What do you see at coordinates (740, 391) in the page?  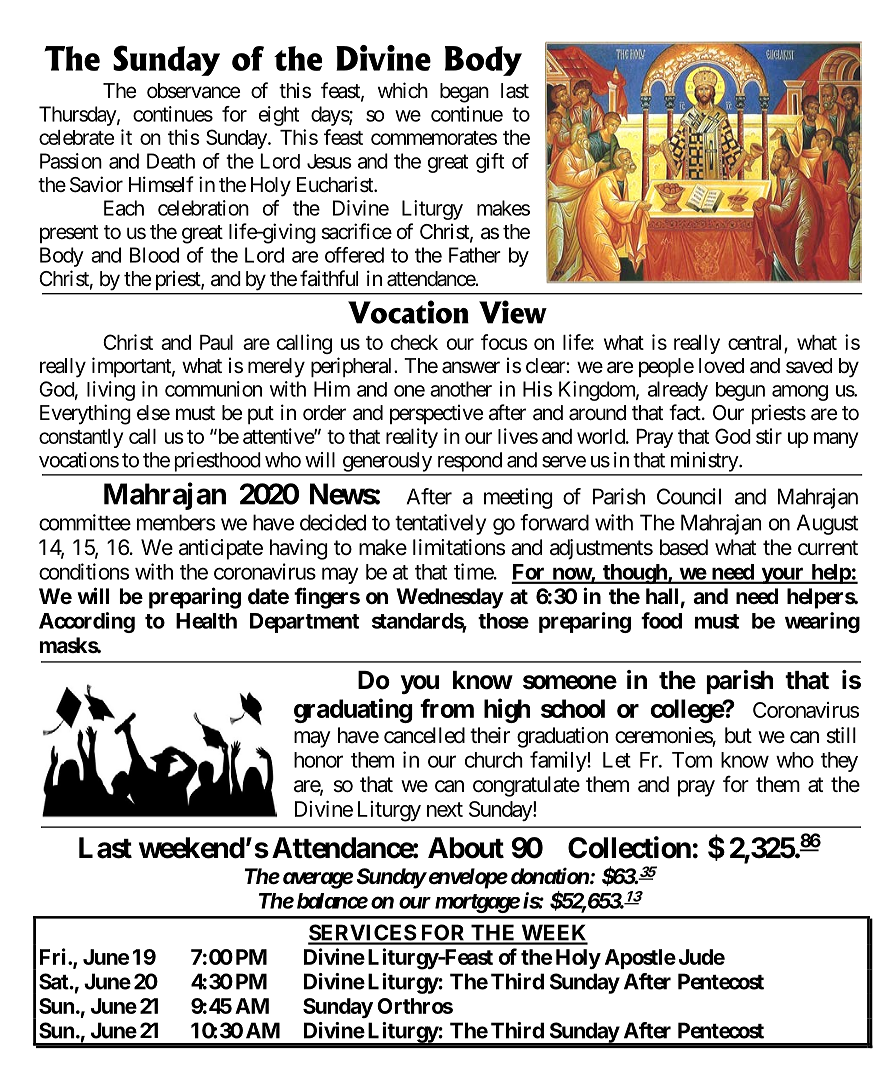 I see `begun` at bounding box center [740, 391].
